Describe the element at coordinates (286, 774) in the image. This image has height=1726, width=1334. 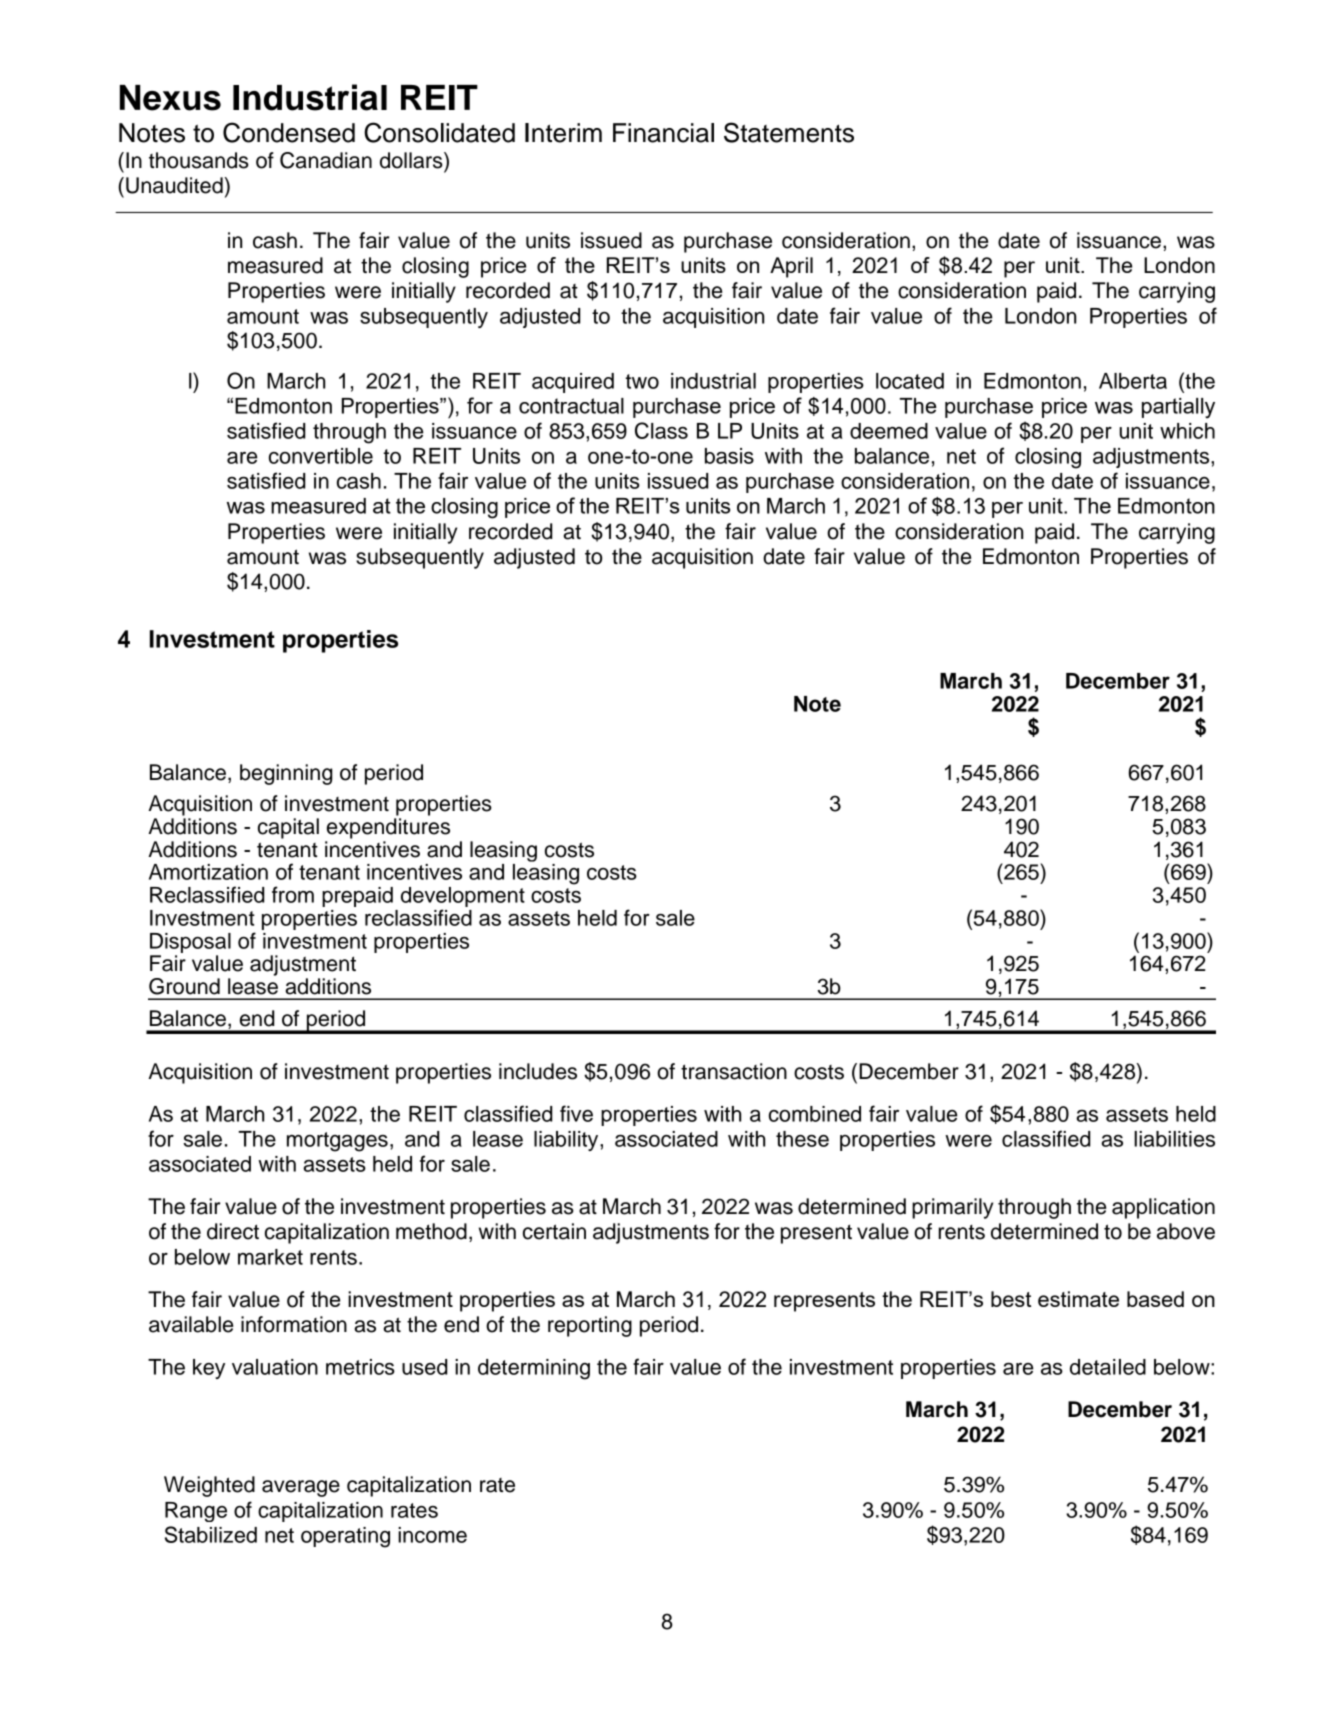
I see `beginning` at that location.
